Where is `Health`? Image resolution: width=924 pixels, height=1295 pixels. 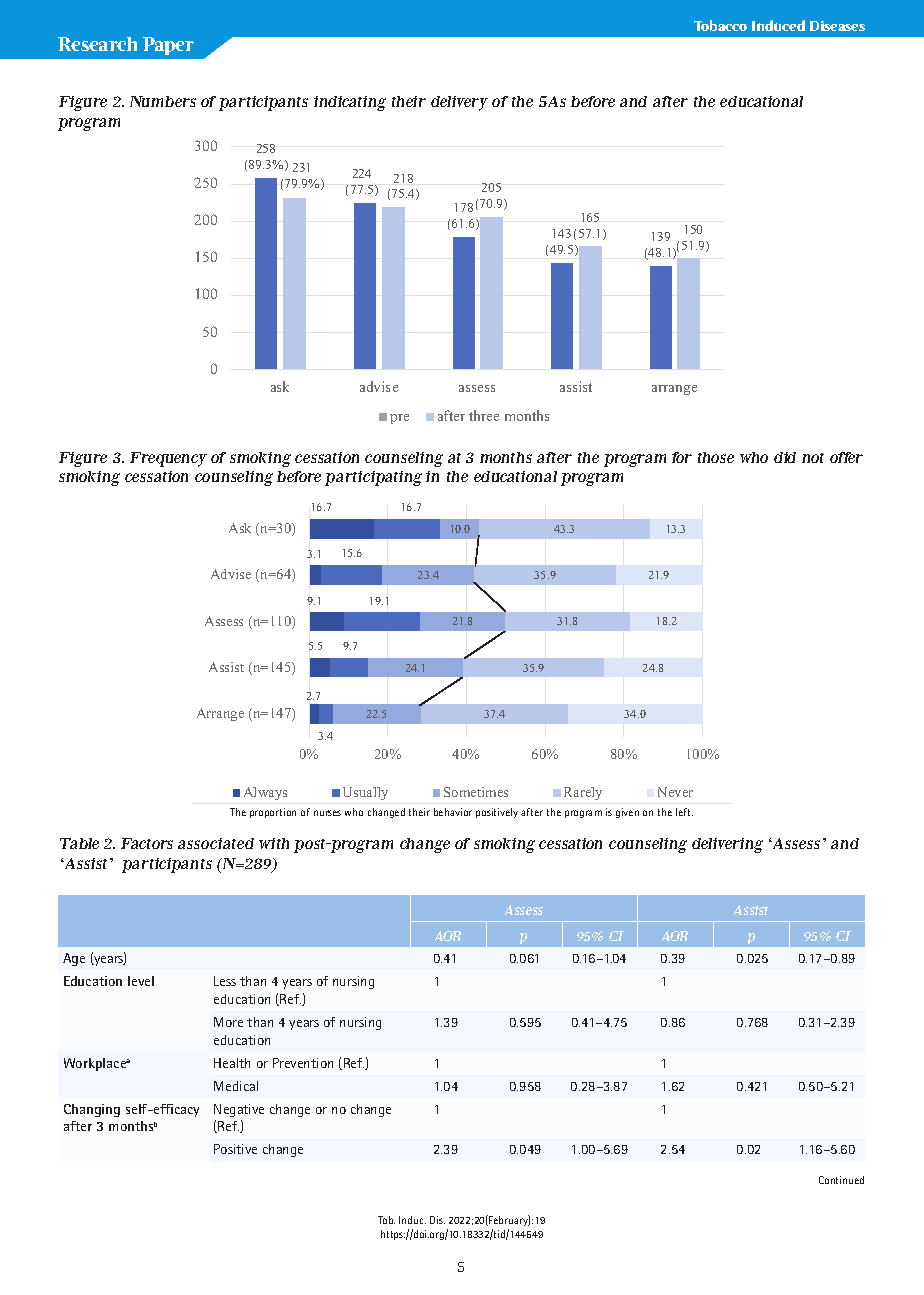 Health is located at coordinates (232, 1063).
